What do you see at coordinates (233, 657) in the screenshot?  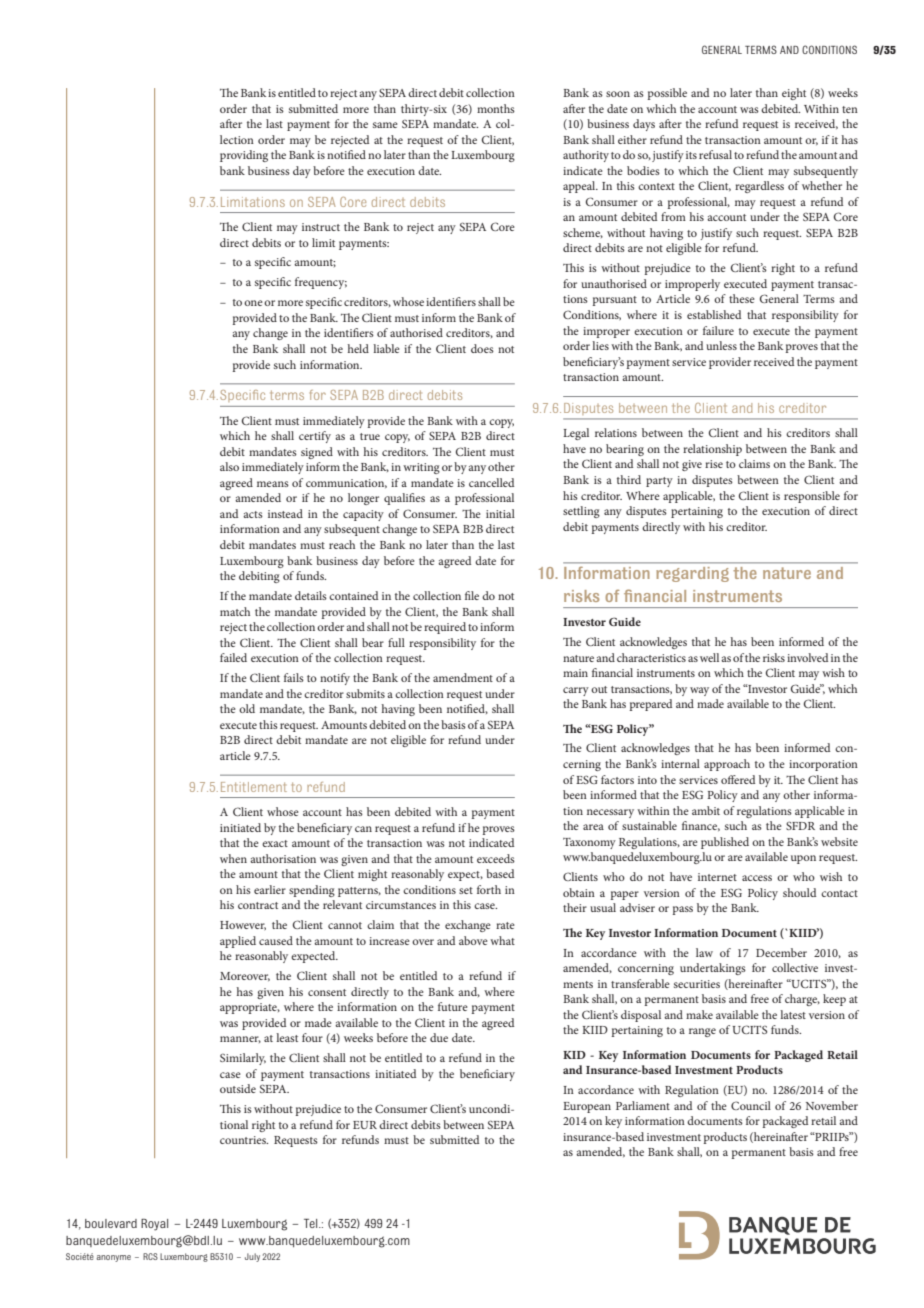 I see `failed` at bounding box center [233, 657].
